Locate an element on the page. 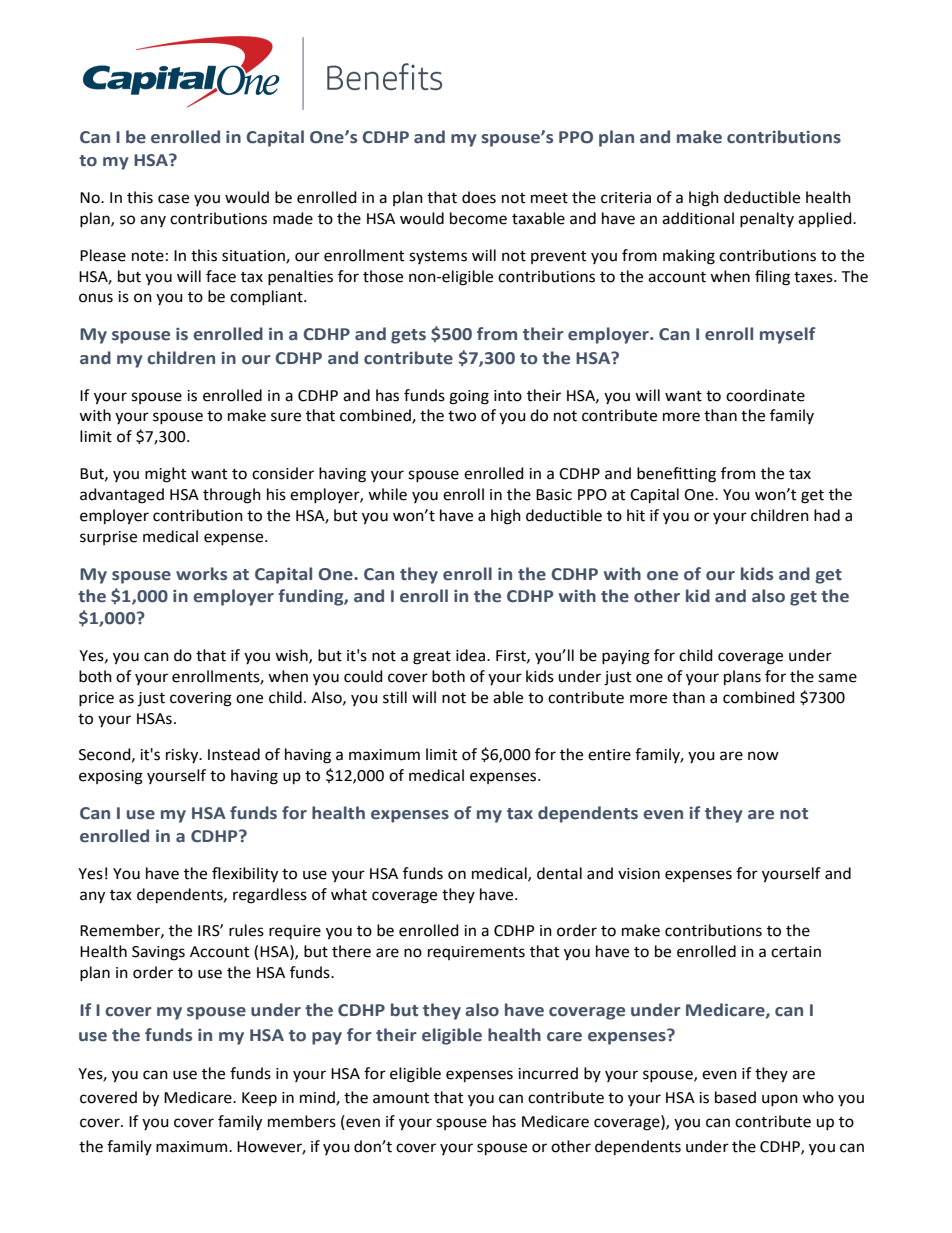 This document has height=1233, width=952. become is located at coordinates (478, 218).
